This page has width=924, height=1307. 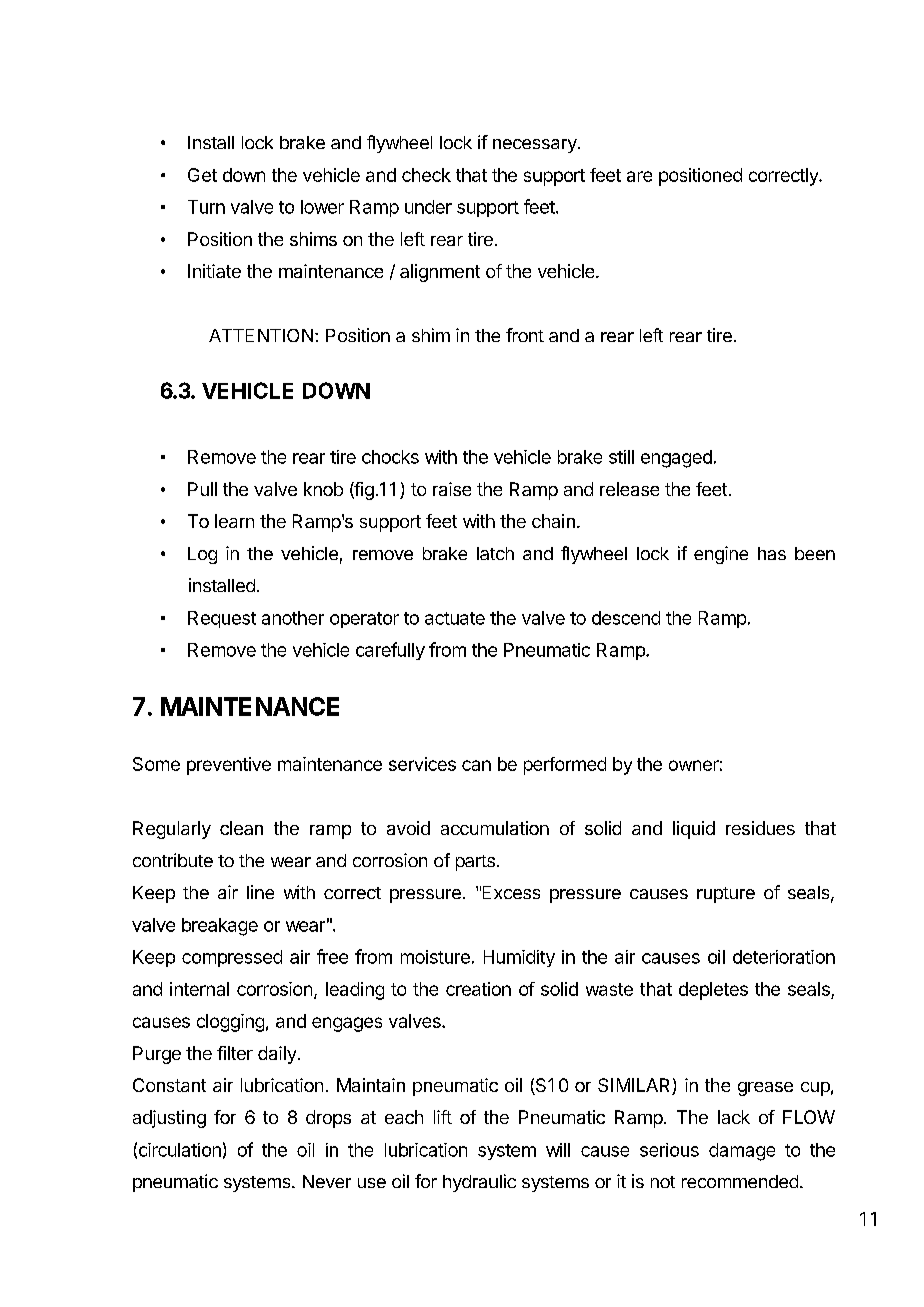 What do you see at coordinates (721, 555) in the page?
I see `engine` at bounding box center [721, 555].
